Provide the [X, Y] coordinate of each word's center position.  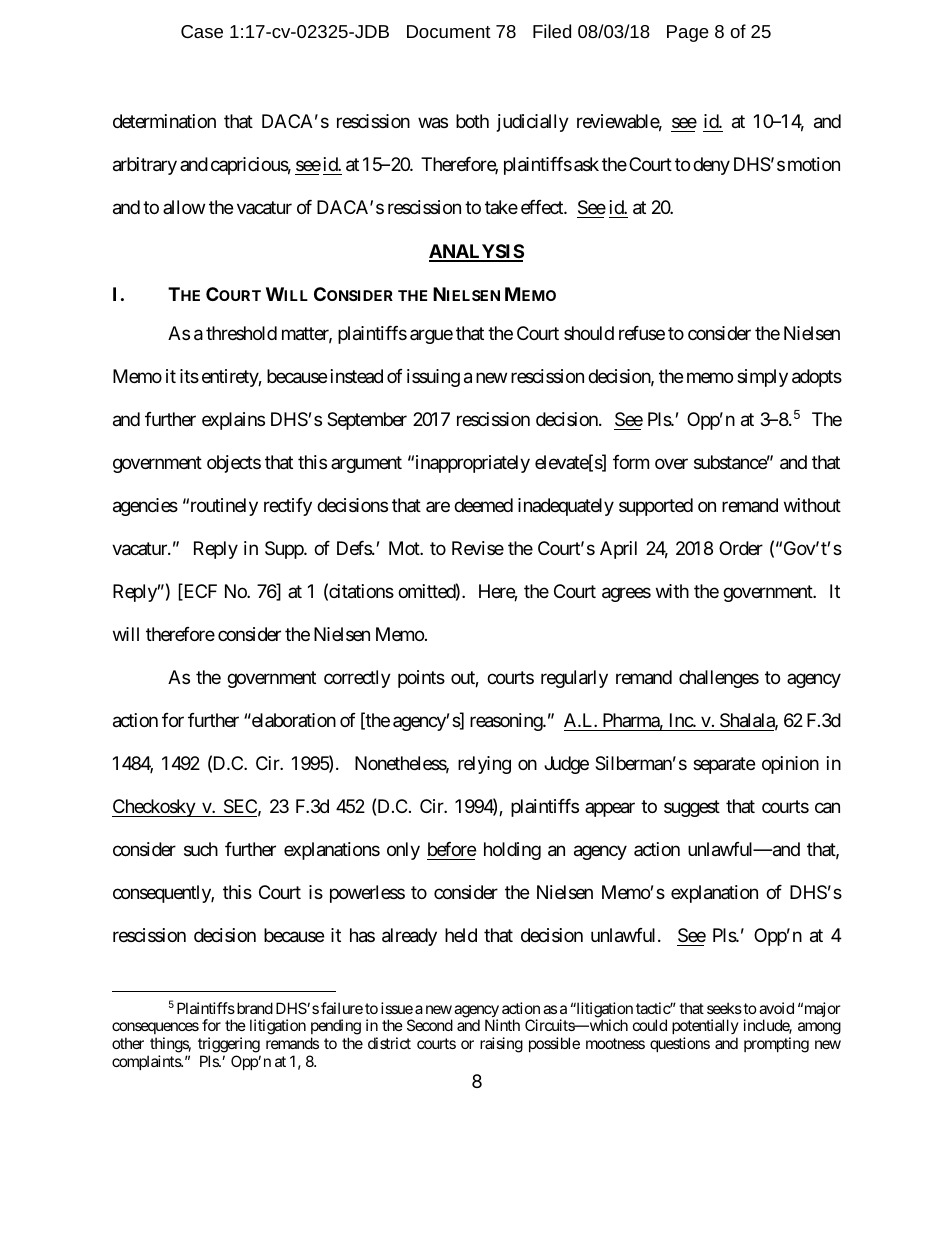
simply [762, 378]
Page [688, 33]
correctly [357, 679]
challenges [719, 679]
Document [449, 31]
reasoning [507, 722]
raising [501, 1045]
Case [202, 31]
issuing [433, 378]
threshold [241, 333]
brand [253, 1008]
